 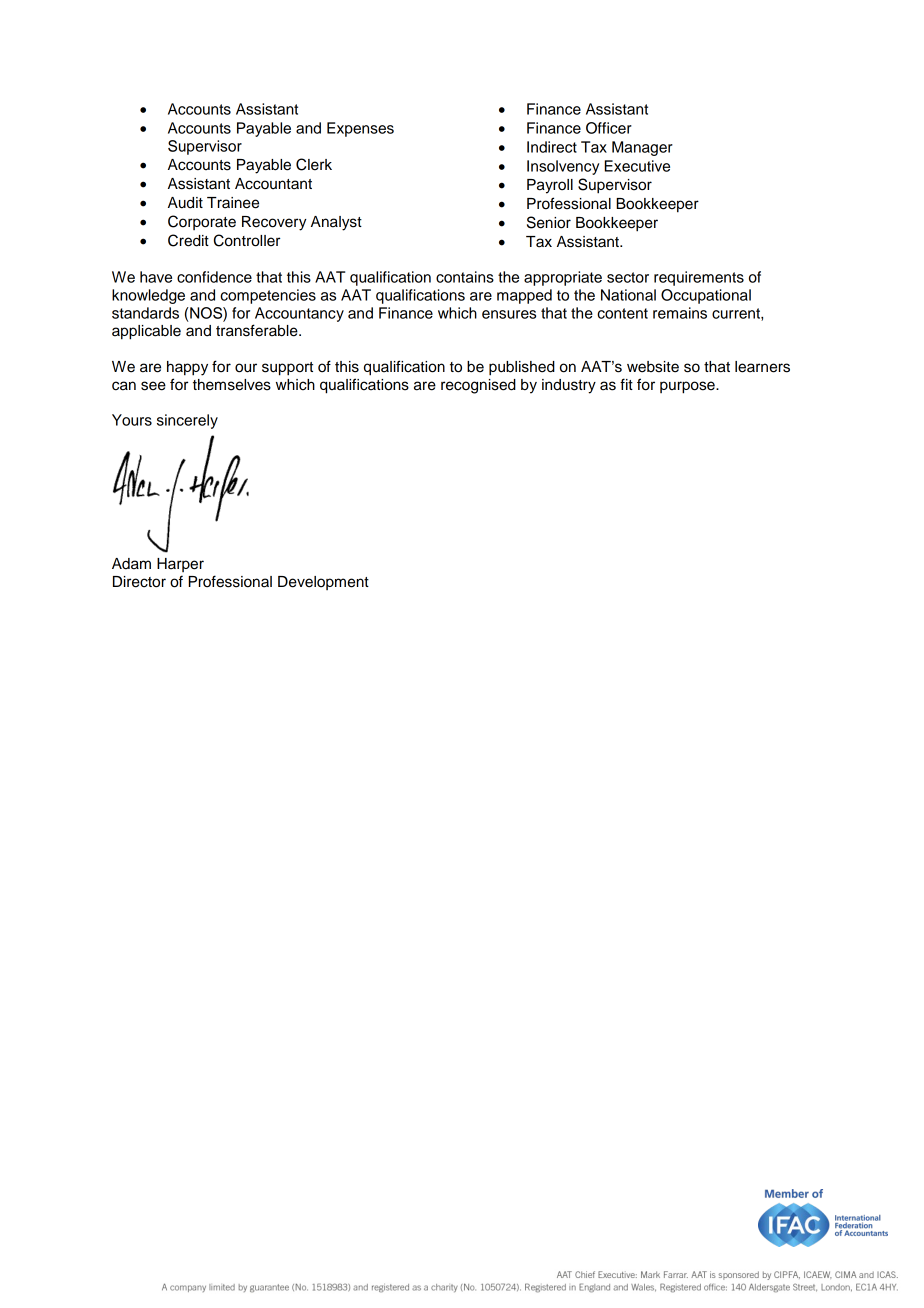 What do you see at coordinates (187, 368) in the document?
I see `happy` at bounding box center [187, 368].
